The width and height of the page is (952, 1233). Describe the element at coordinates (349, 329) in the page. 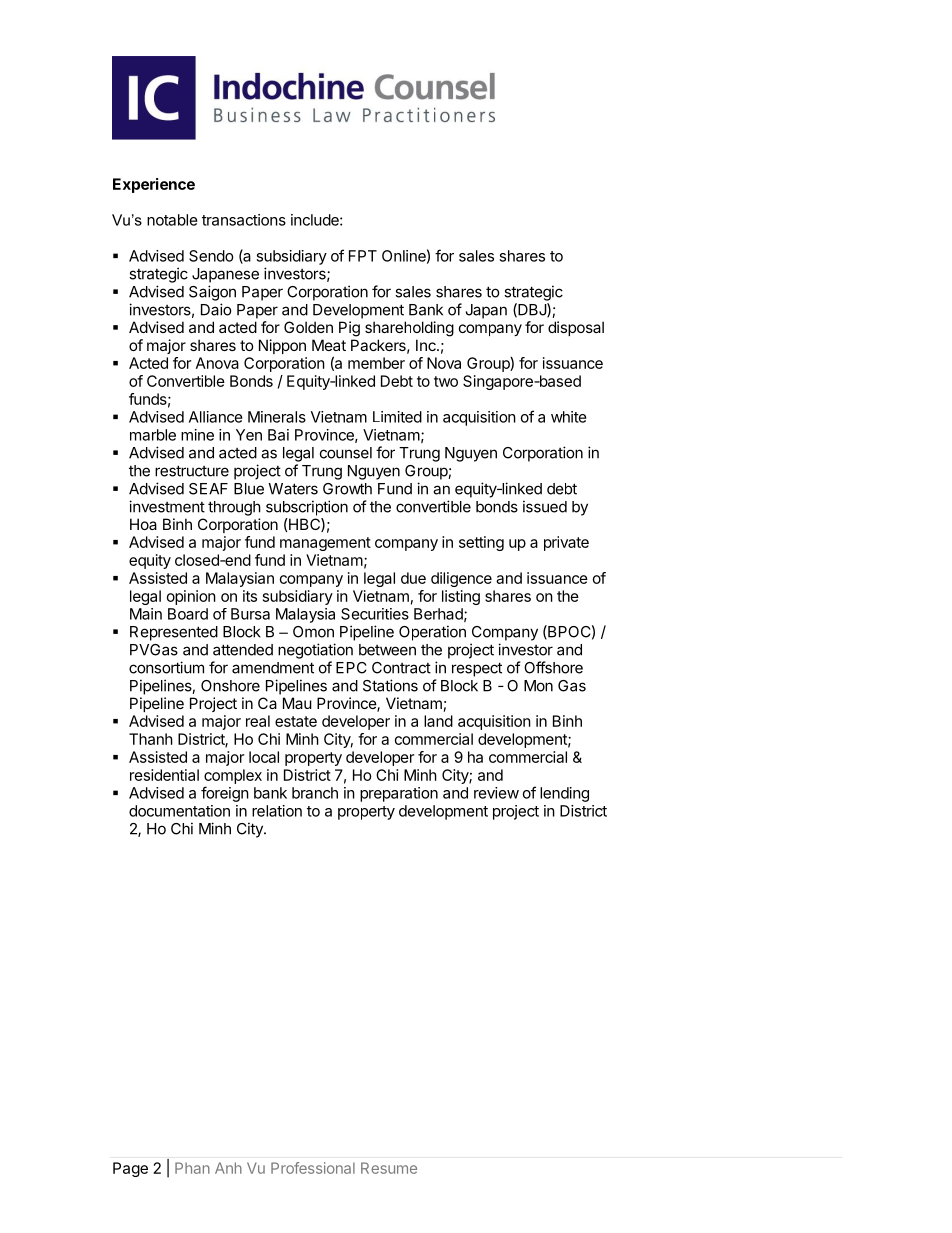

I see `Pig` at that location.
